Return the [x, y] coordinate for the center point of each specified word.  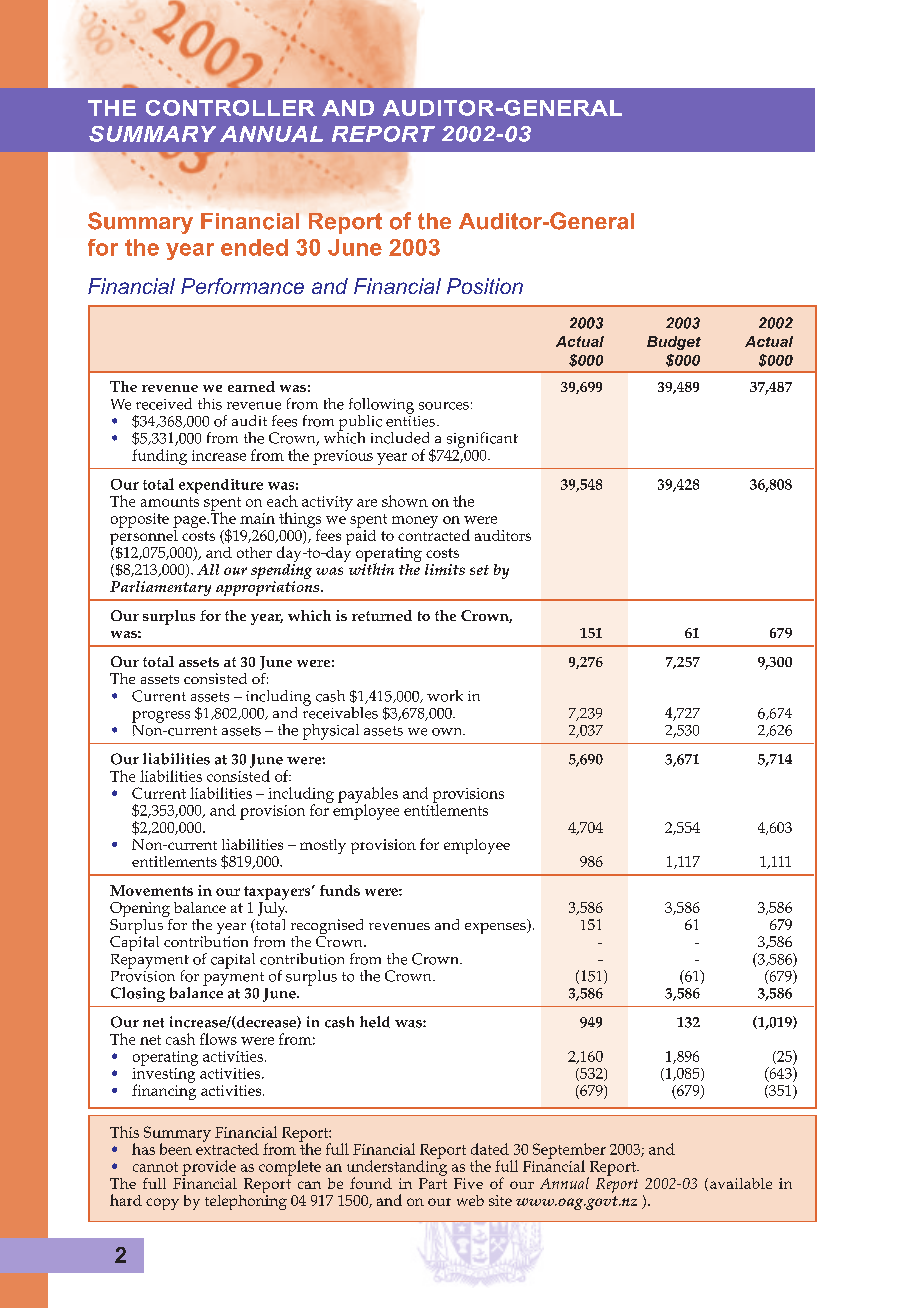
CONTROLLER [230, 108]
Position [485, 286]
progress [161, 717]
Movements [151, 890]
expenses [496, 928]
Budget [674, 343]
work [445, 696]
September [569, 1152]
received [164, 404]
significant [482, 440]
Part [433, 1182]
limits [445, 569]
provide [209, 1168]
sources [444, 406]
